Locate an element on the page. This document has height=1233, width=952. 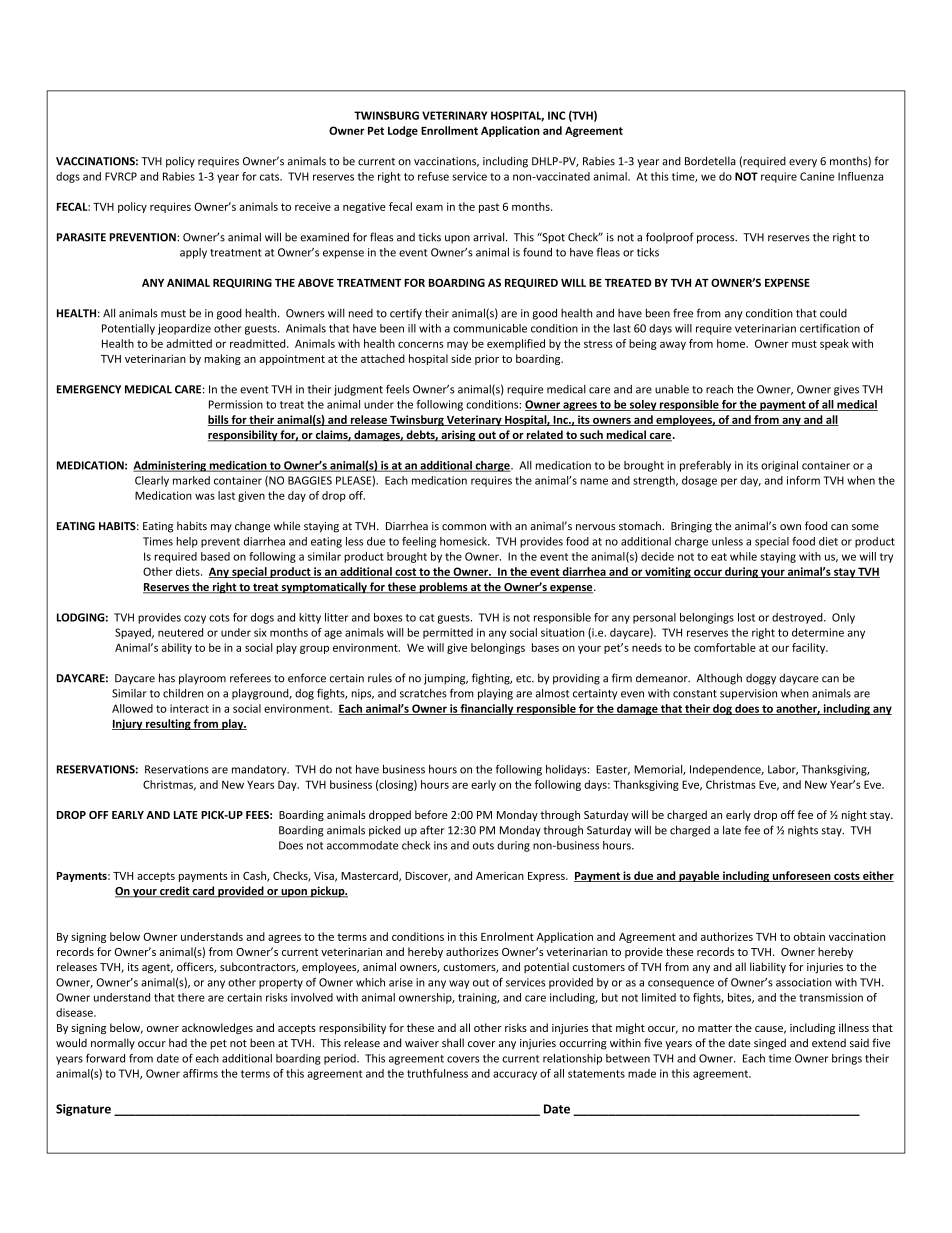
every is located at coordinates (803, 163).
